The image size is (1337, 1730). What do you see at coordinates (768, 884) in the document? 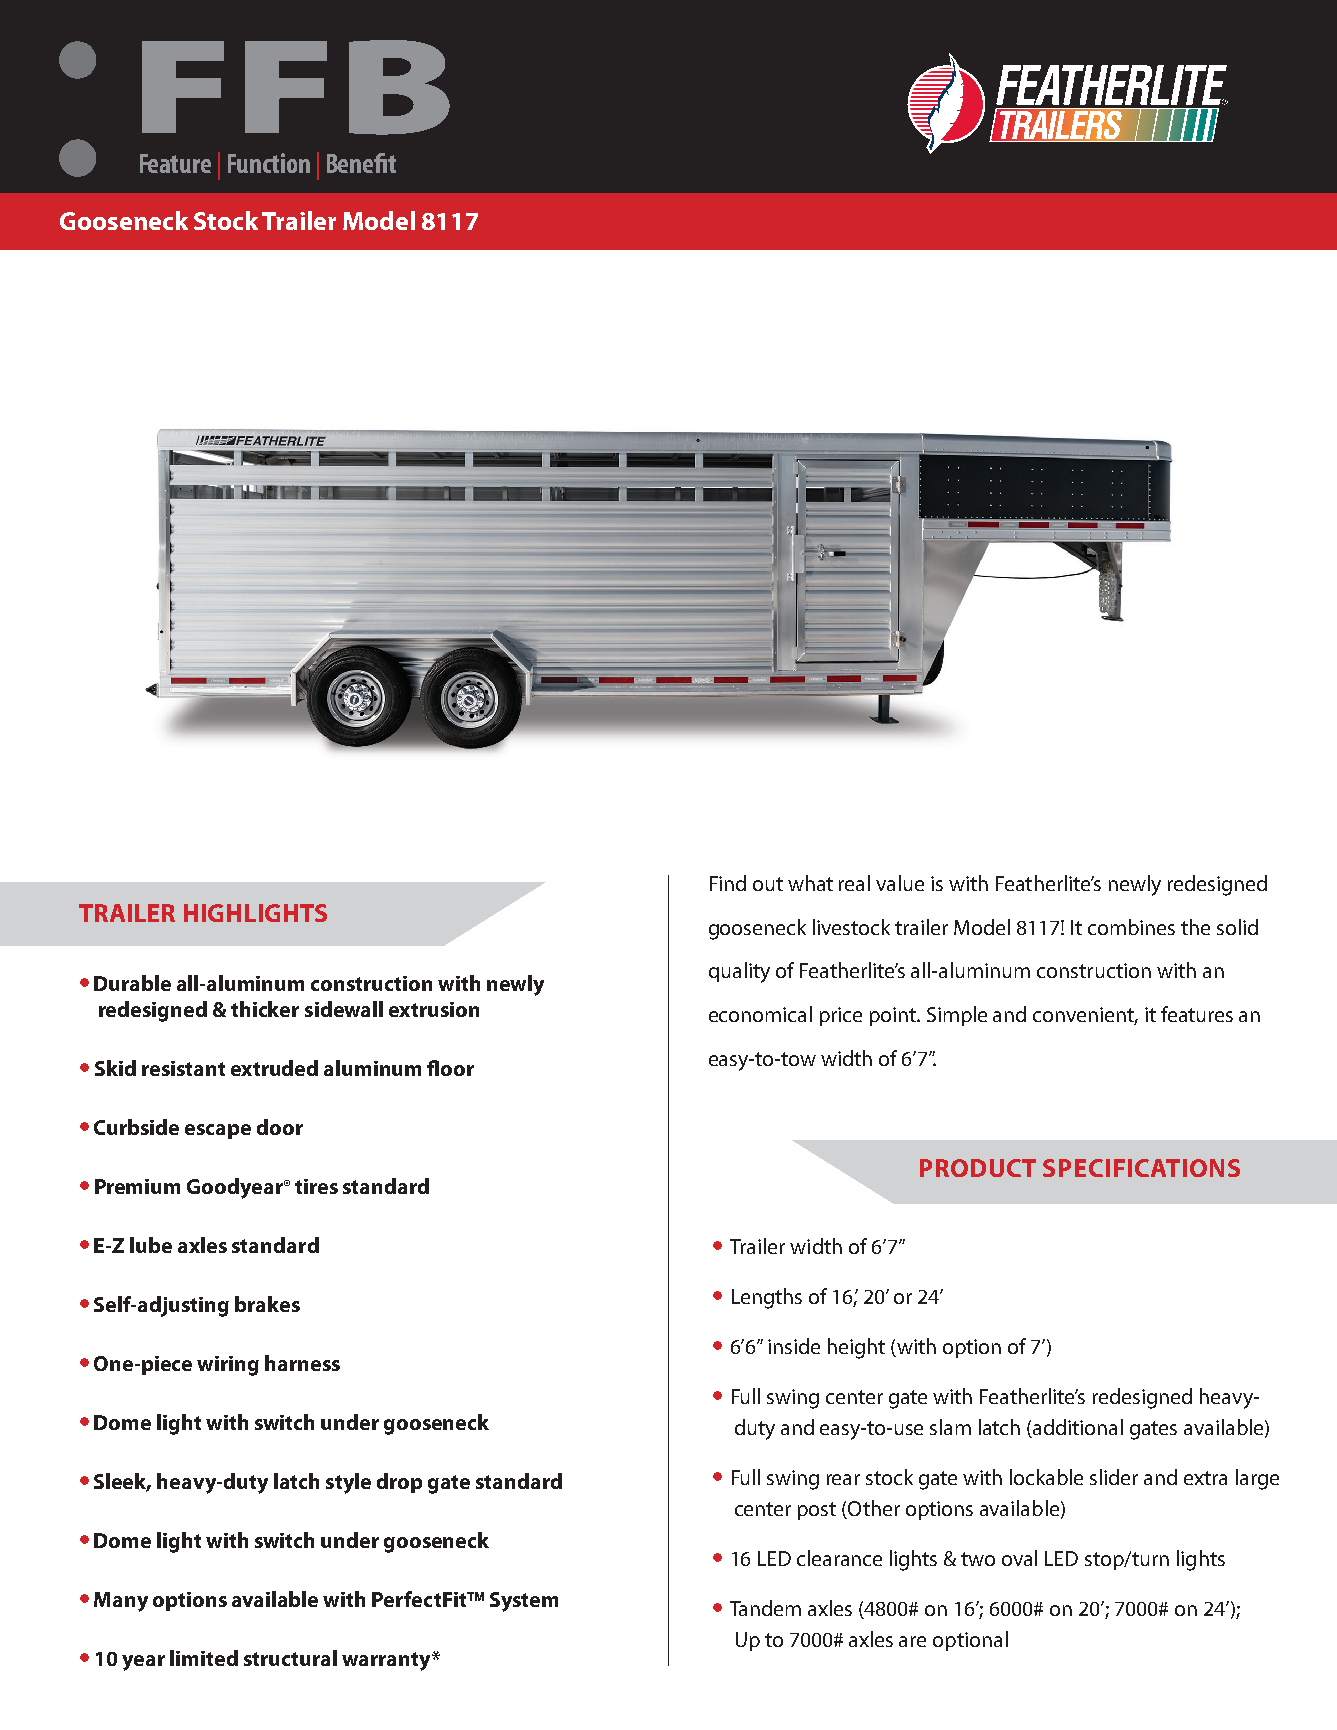
I see `out` at bounding box center [768, 884].
